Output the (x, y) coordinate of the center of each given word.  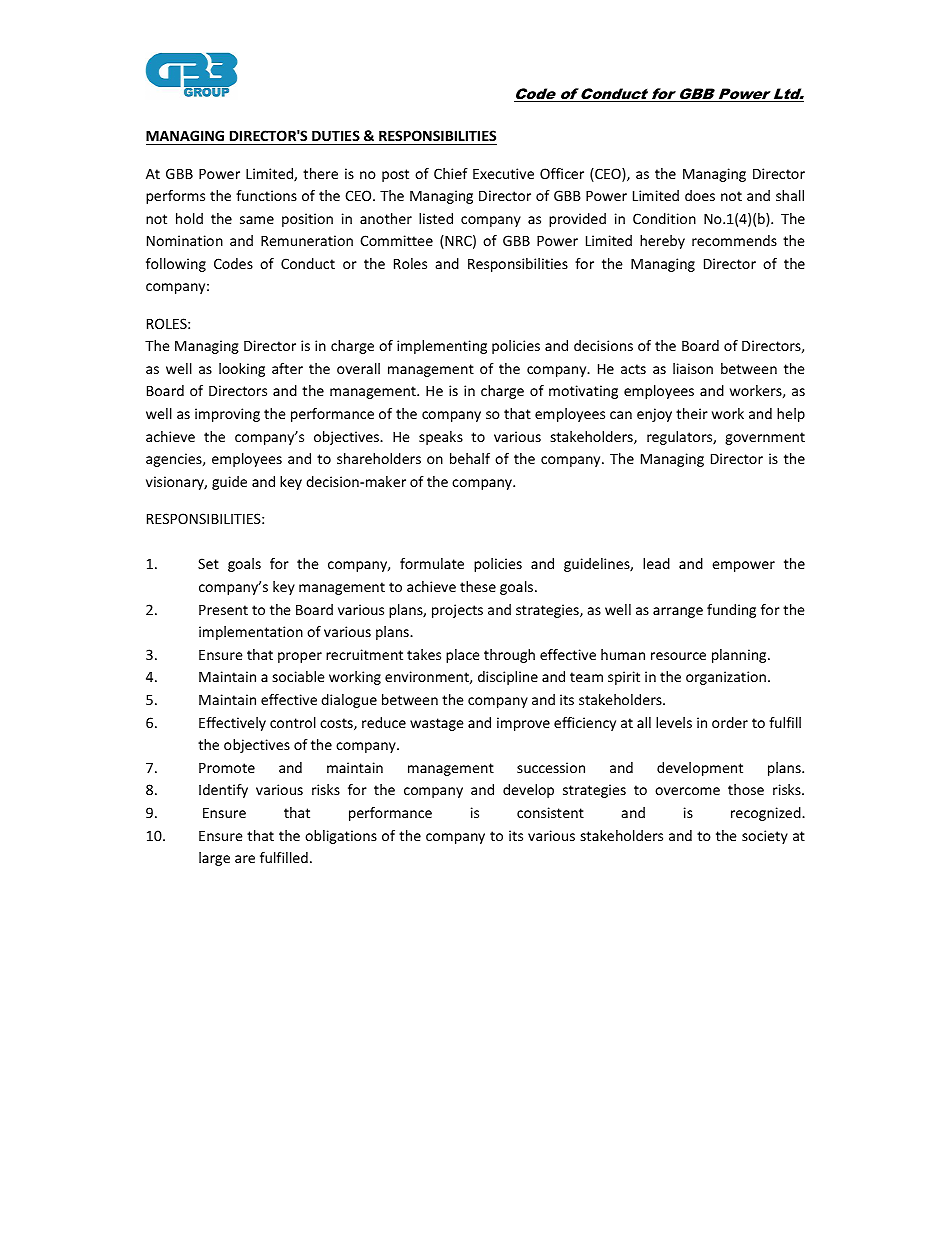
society (765, 837)
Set (208, 563)
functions (266, 195)
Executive (503, 173)
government (765, 438)
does (700, 195)
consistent (550, 812)
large (214, 859)
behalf (470, 458)
